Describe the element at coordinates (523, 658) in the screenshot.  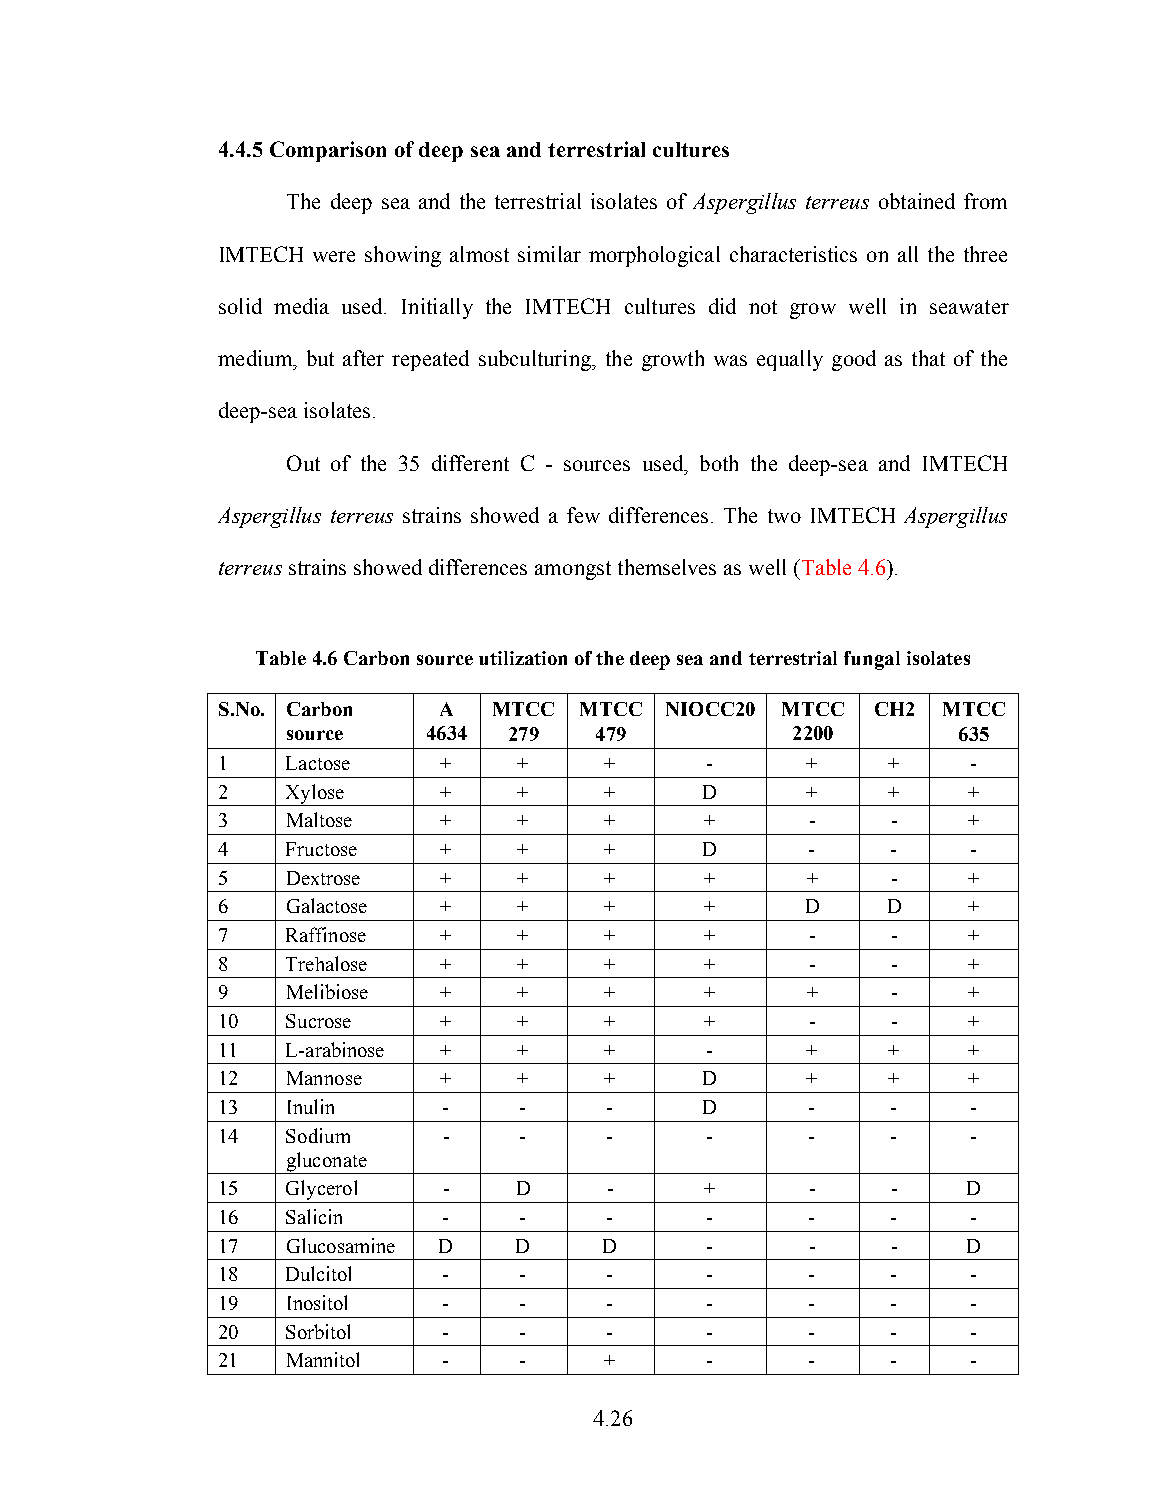
I see `utilization` at that location.
